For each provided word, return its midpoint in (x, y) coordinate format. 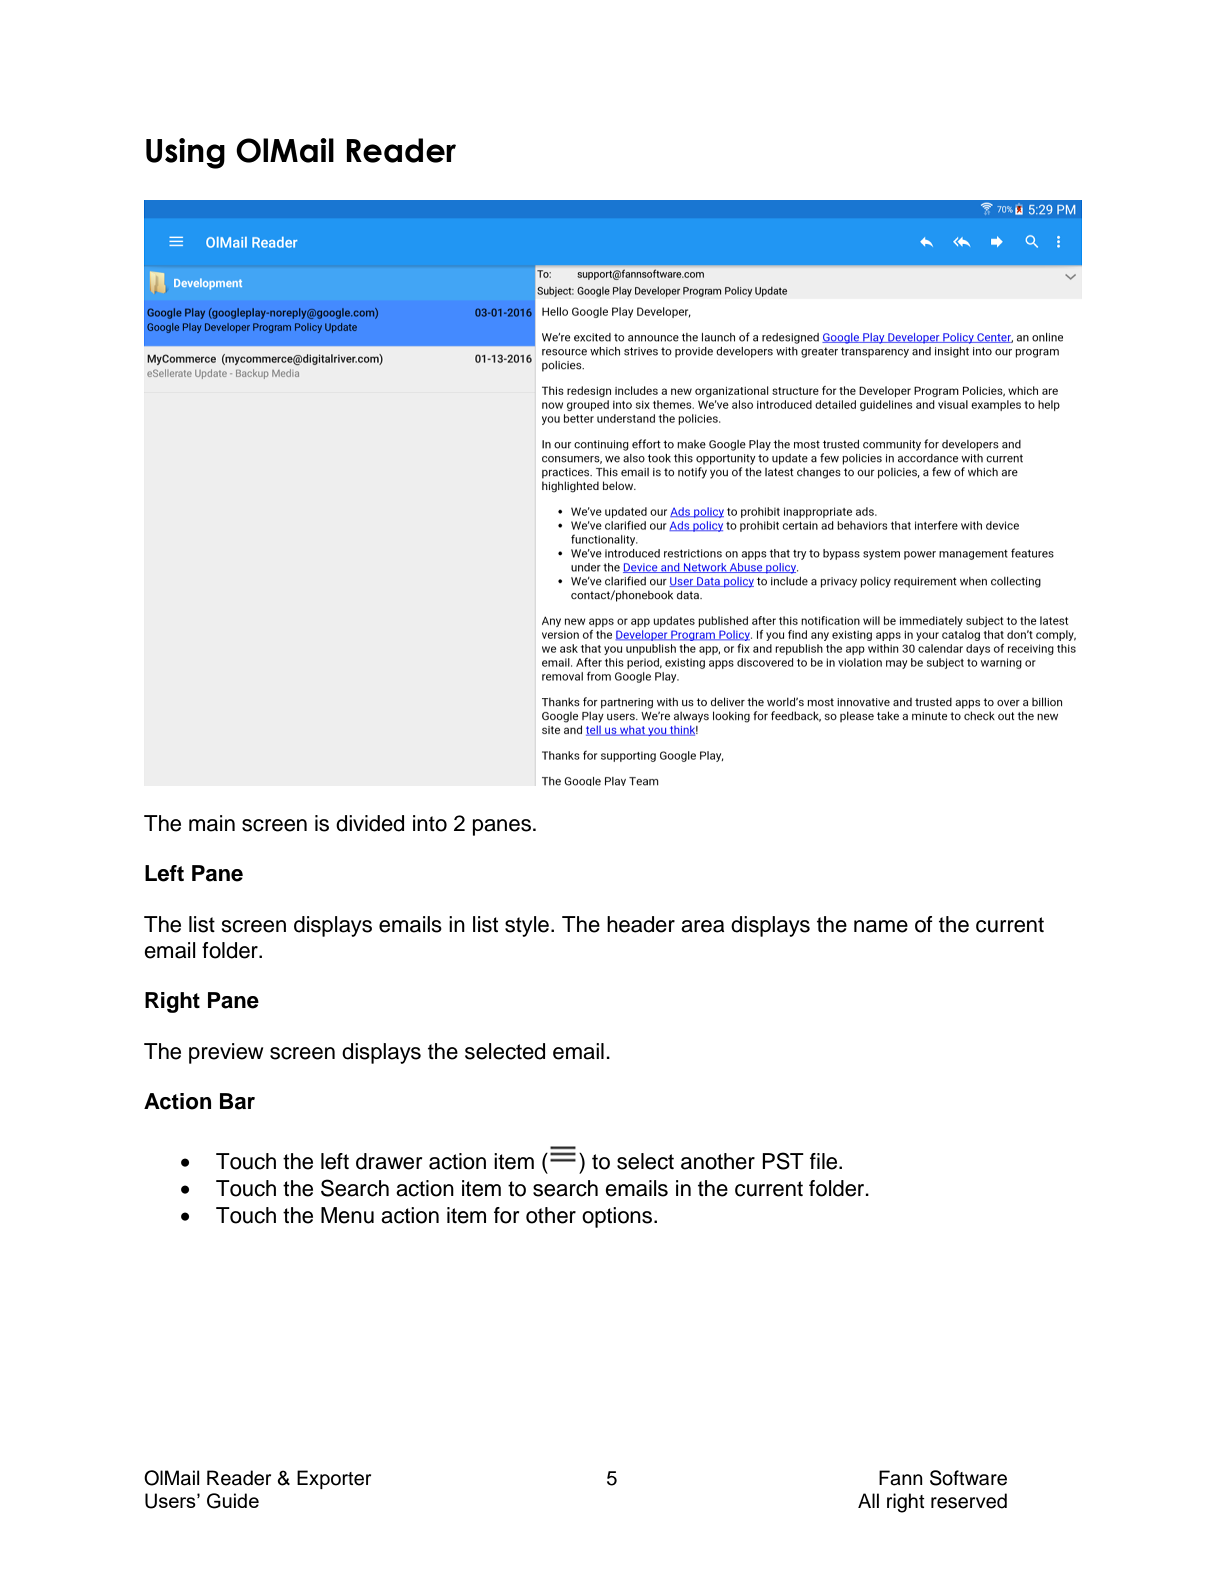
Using (185, 153)
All (868, 1500)
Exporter (334, 1479)
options (618, 1217)
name (881, 926)
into (430, 823)
